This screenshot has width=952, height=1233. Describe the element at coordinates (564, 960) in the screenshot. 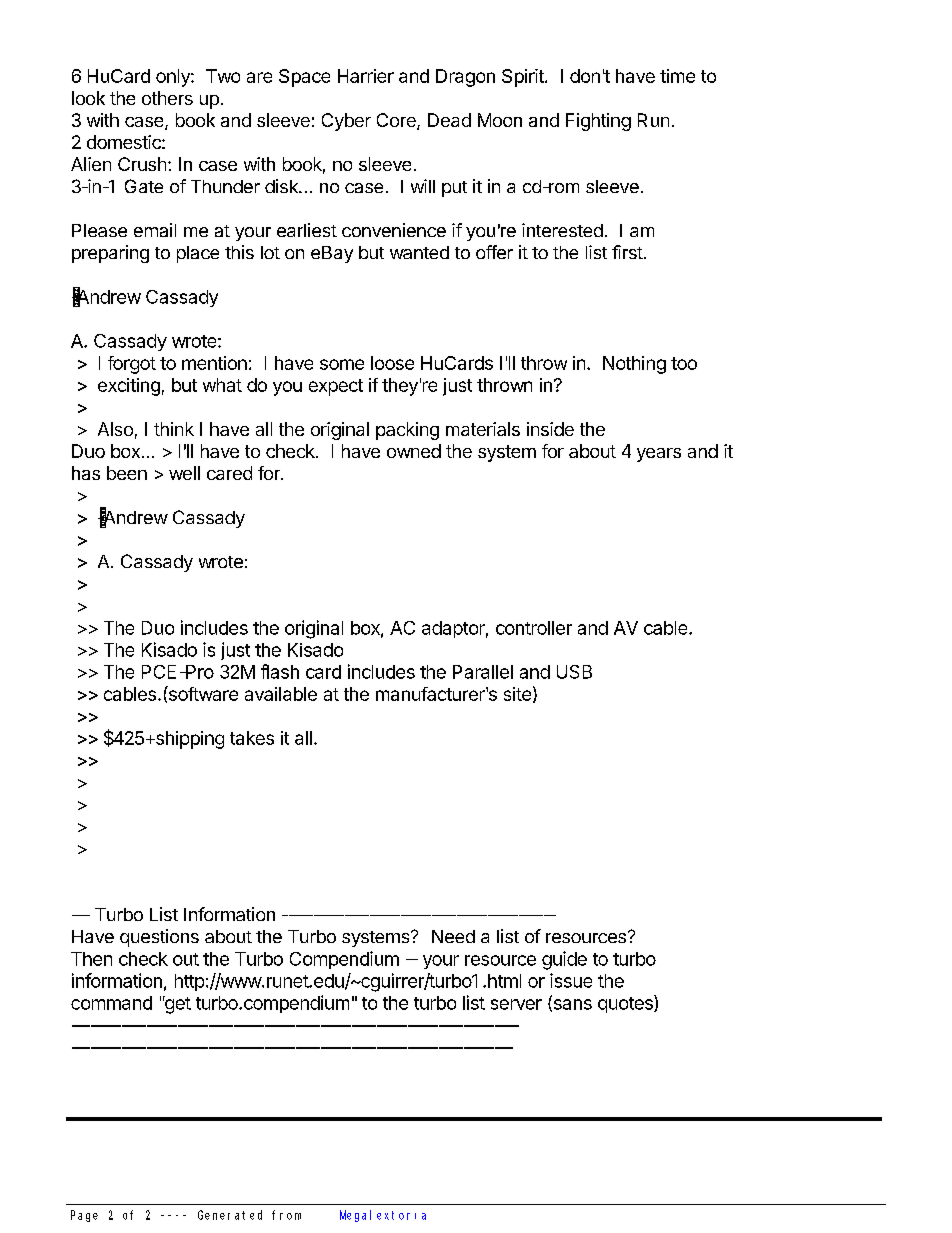

I see `guide` at that location.
